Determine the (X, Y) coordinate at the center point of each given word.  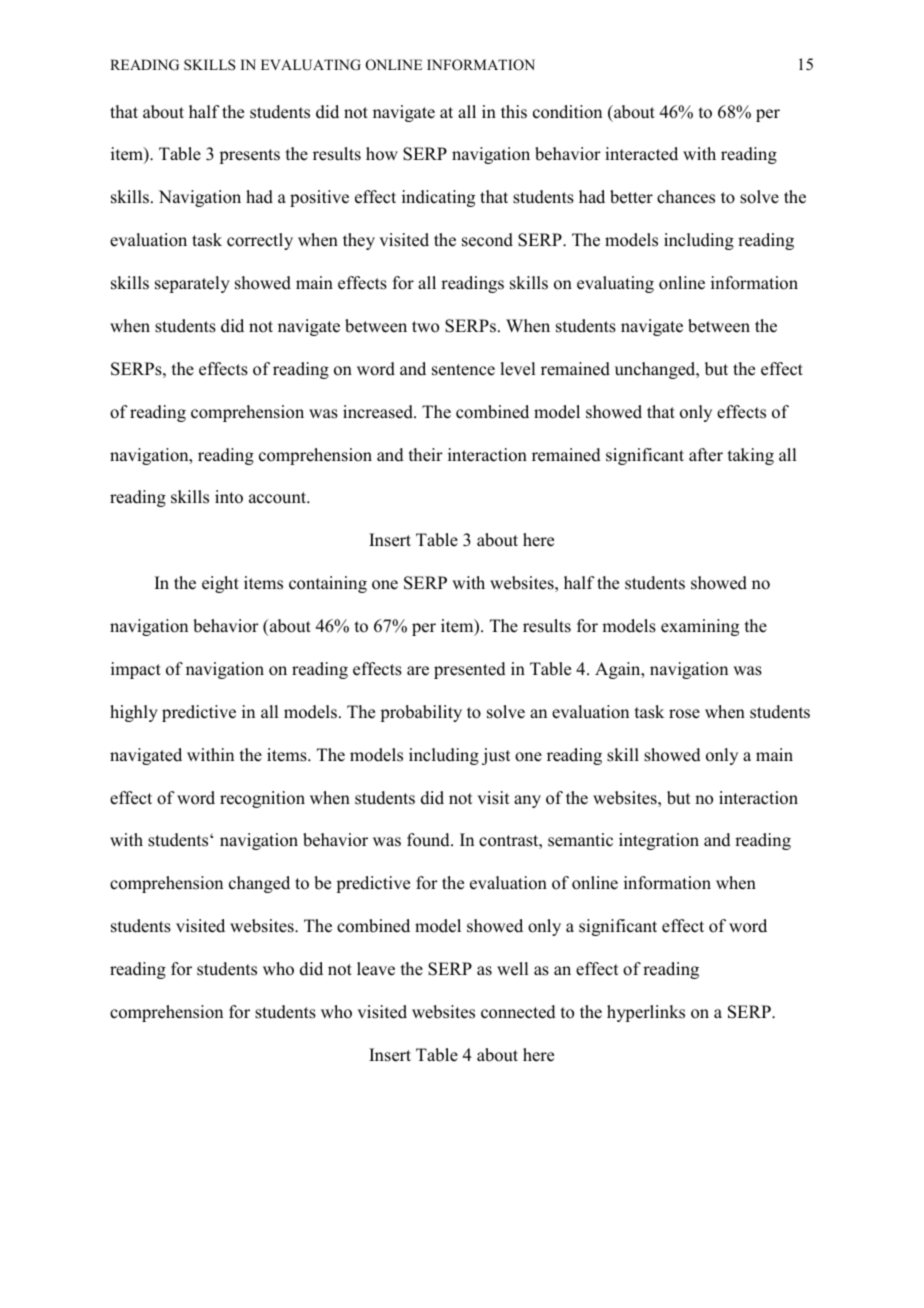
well (512, 969)
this (514, 112)
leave (376, 969)
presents (249, 156)
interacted (641, 154)
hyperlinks (646, 1013)
